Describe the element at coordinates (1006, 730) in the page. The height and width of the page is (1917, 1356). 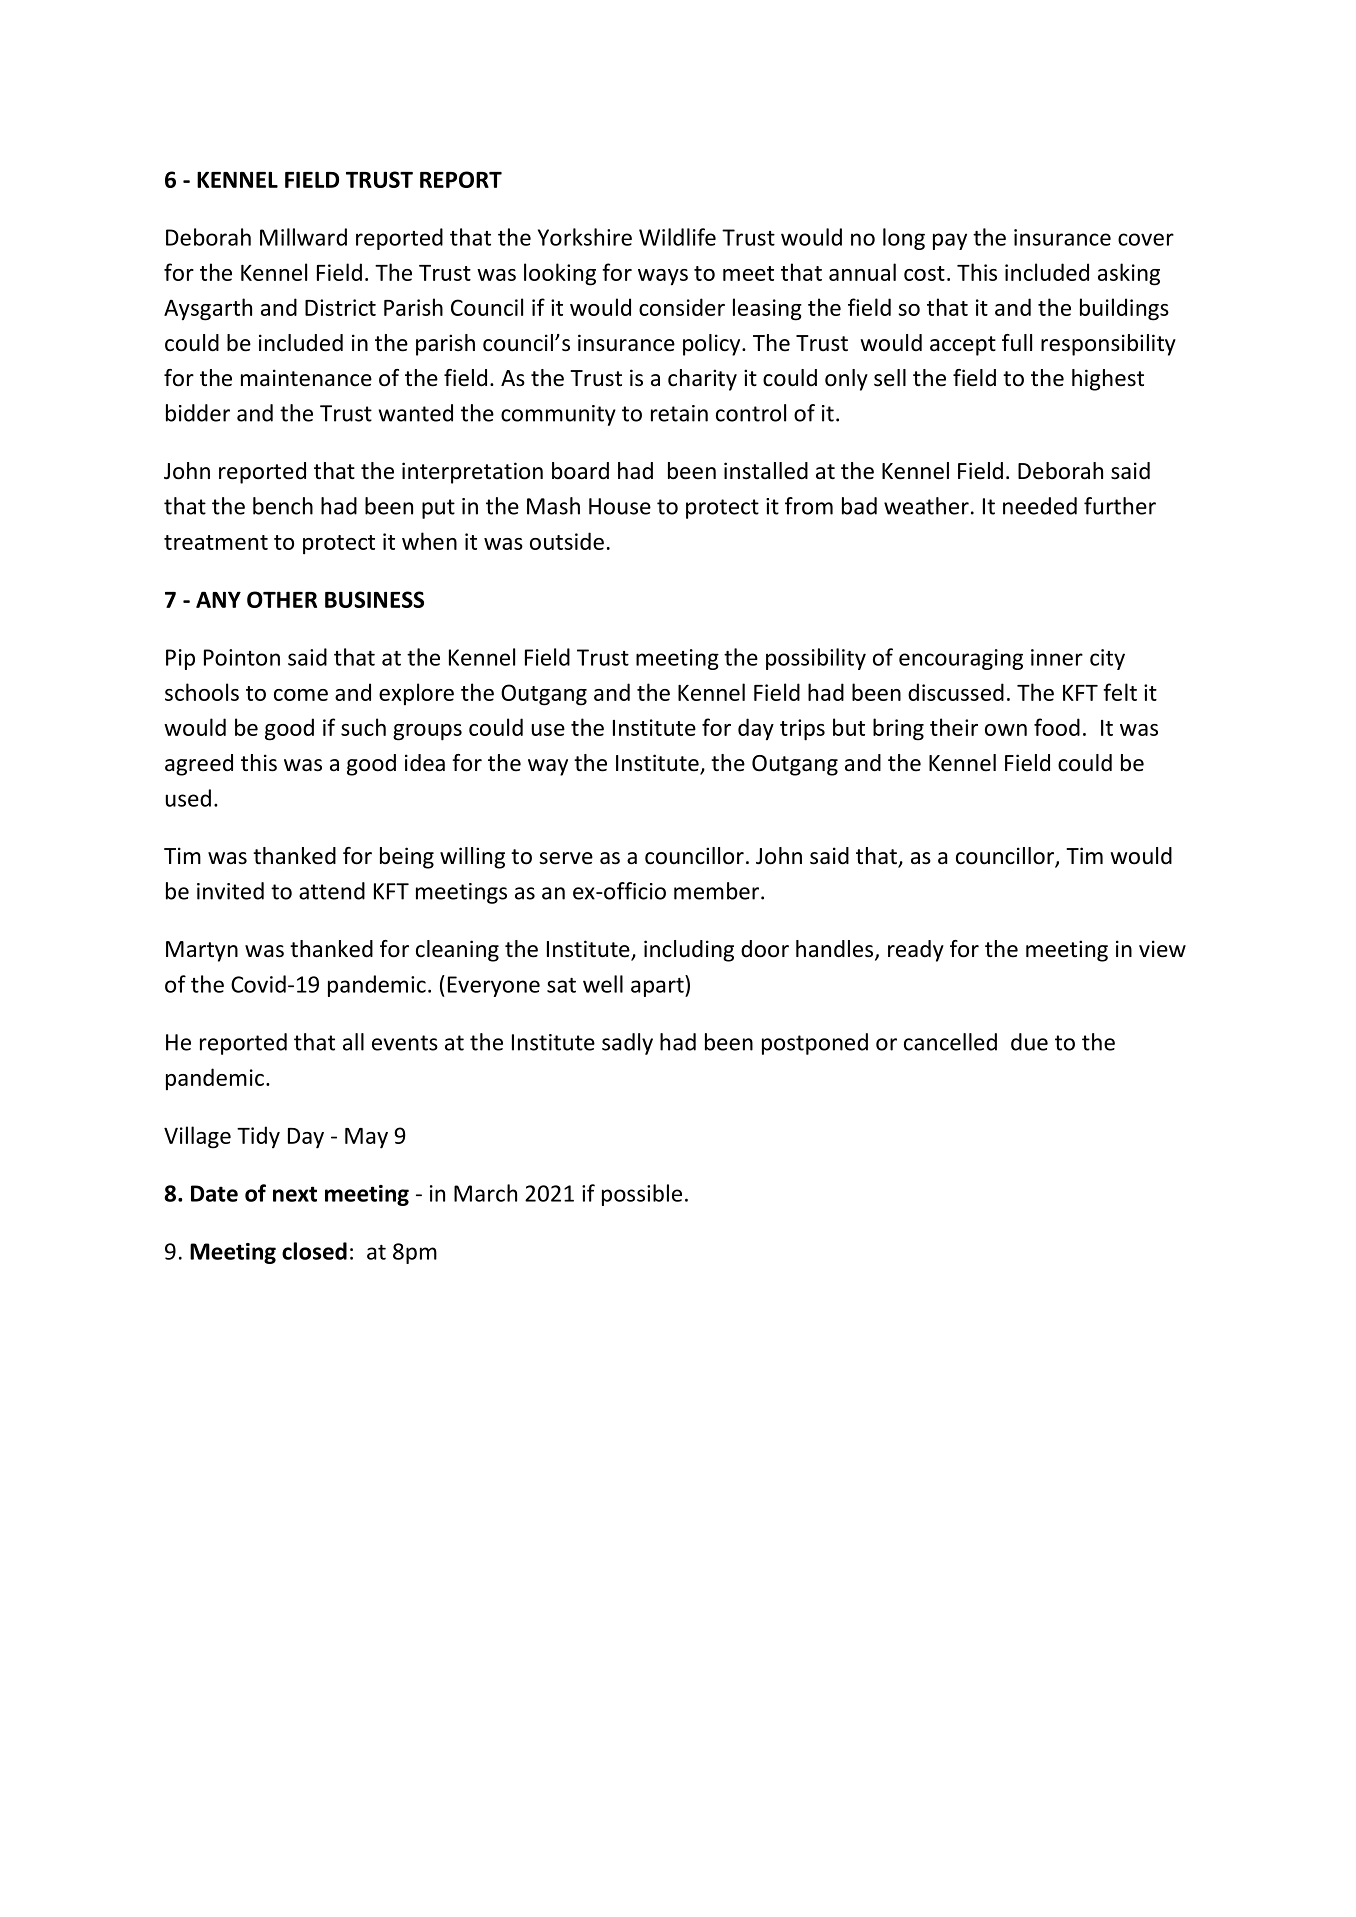
I see `own` at that location.
